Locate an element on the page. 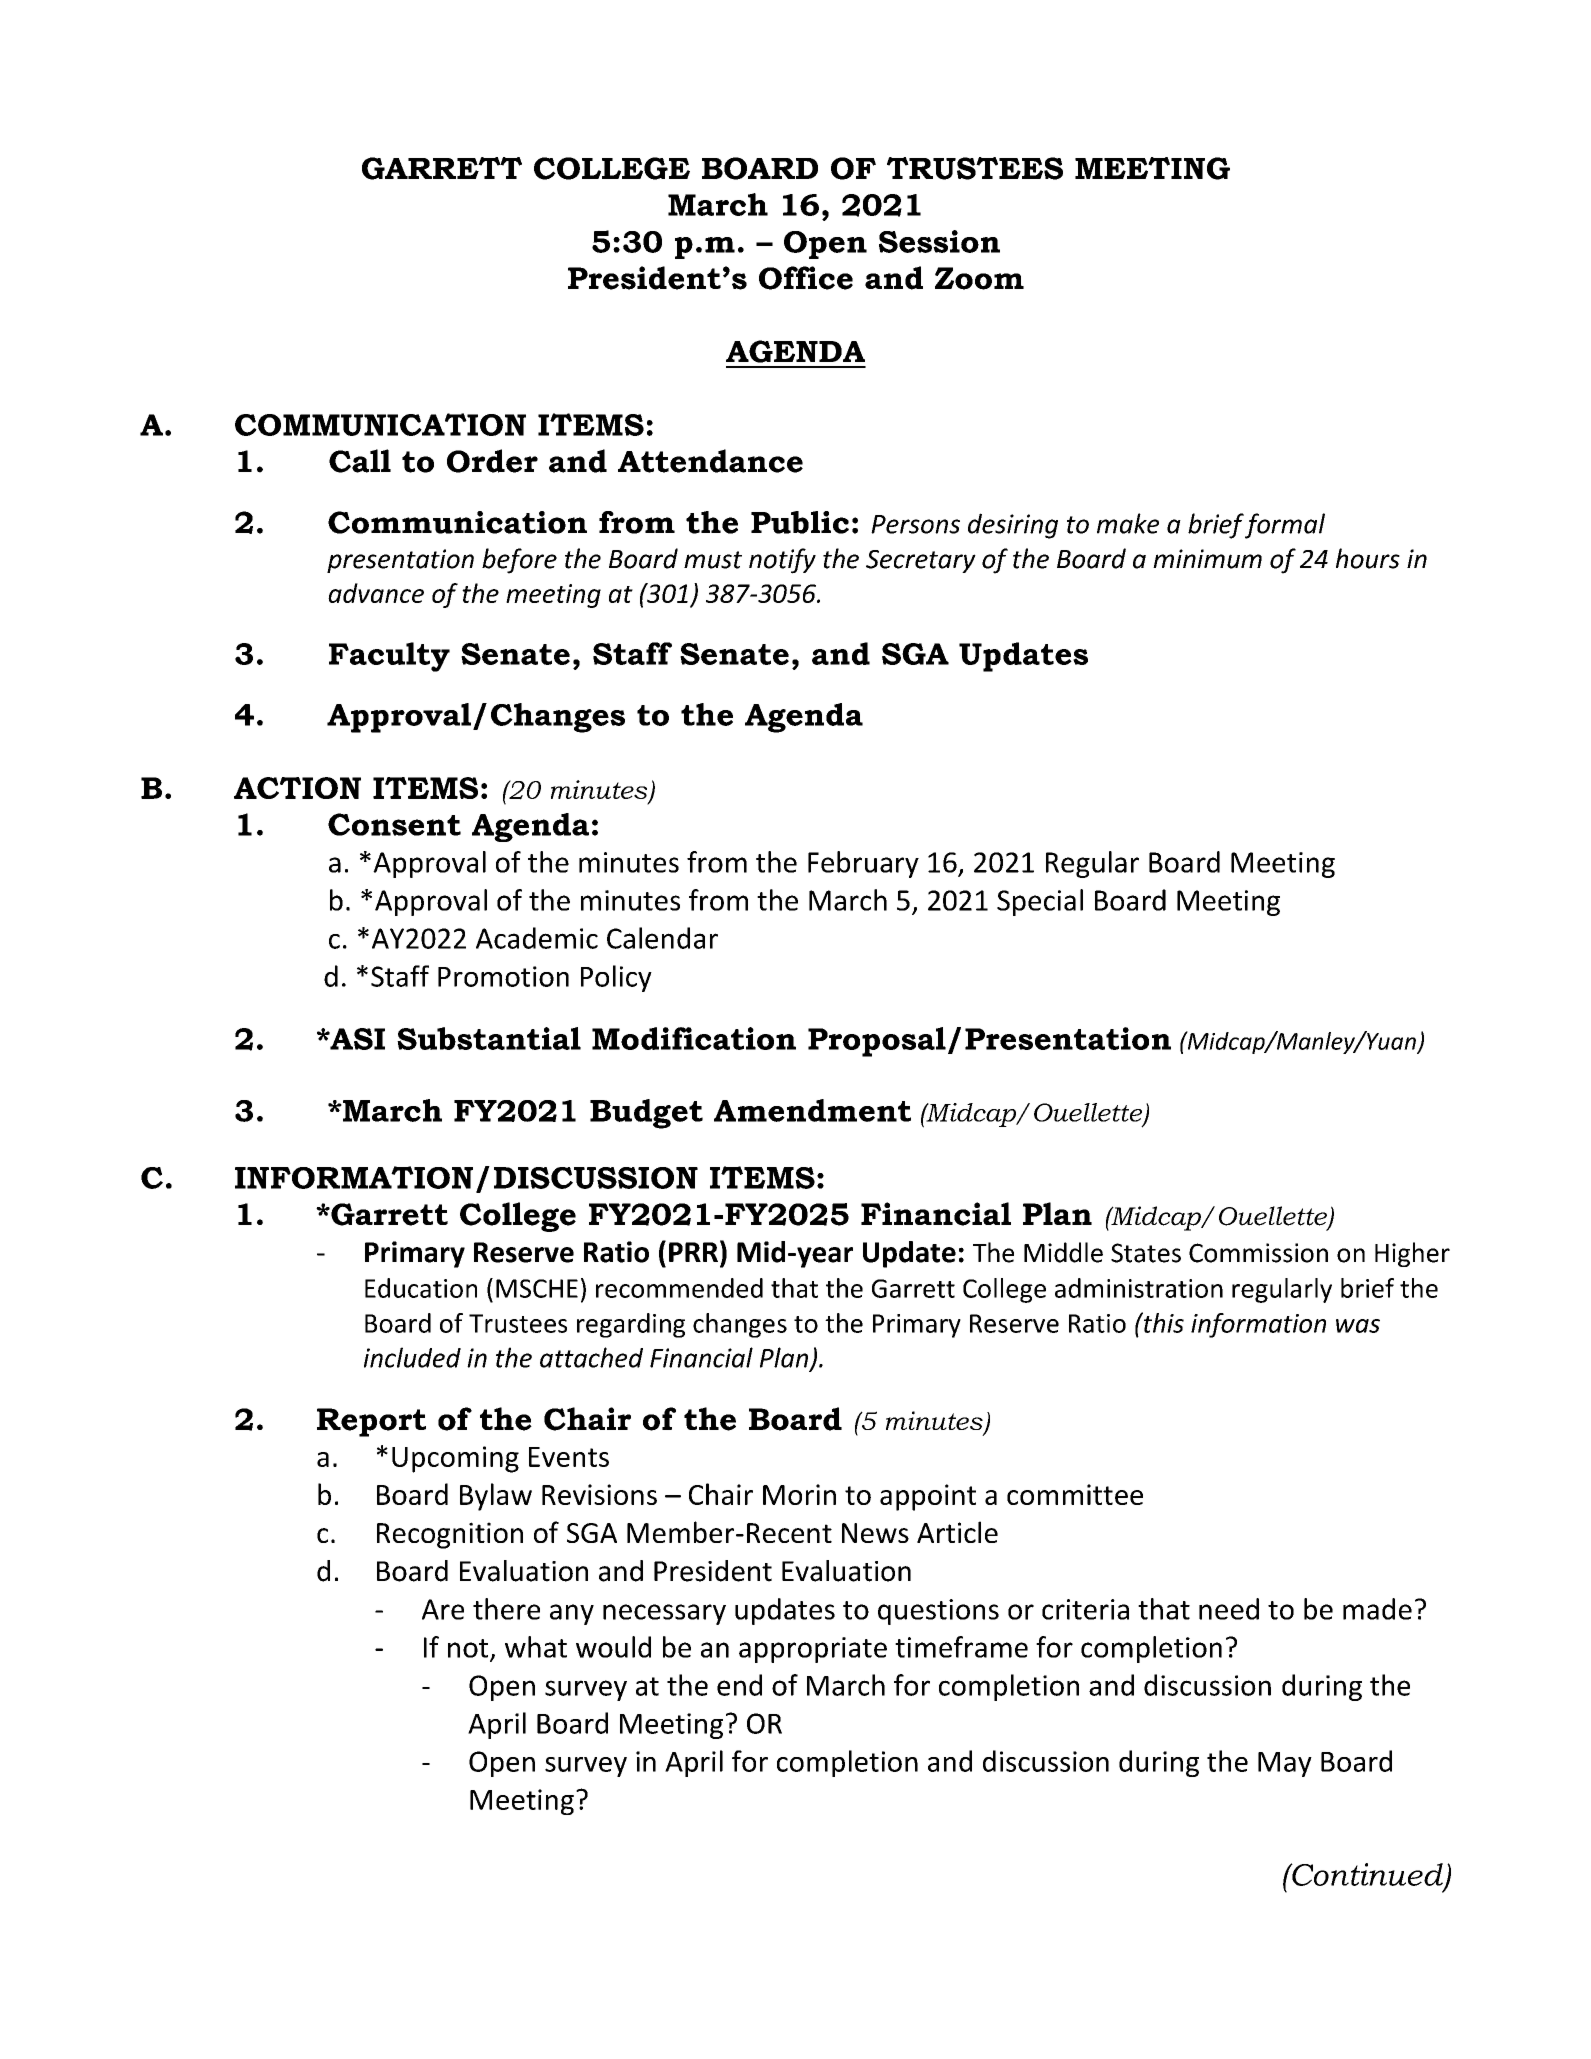  Office is located at coordinates (806, 278).
